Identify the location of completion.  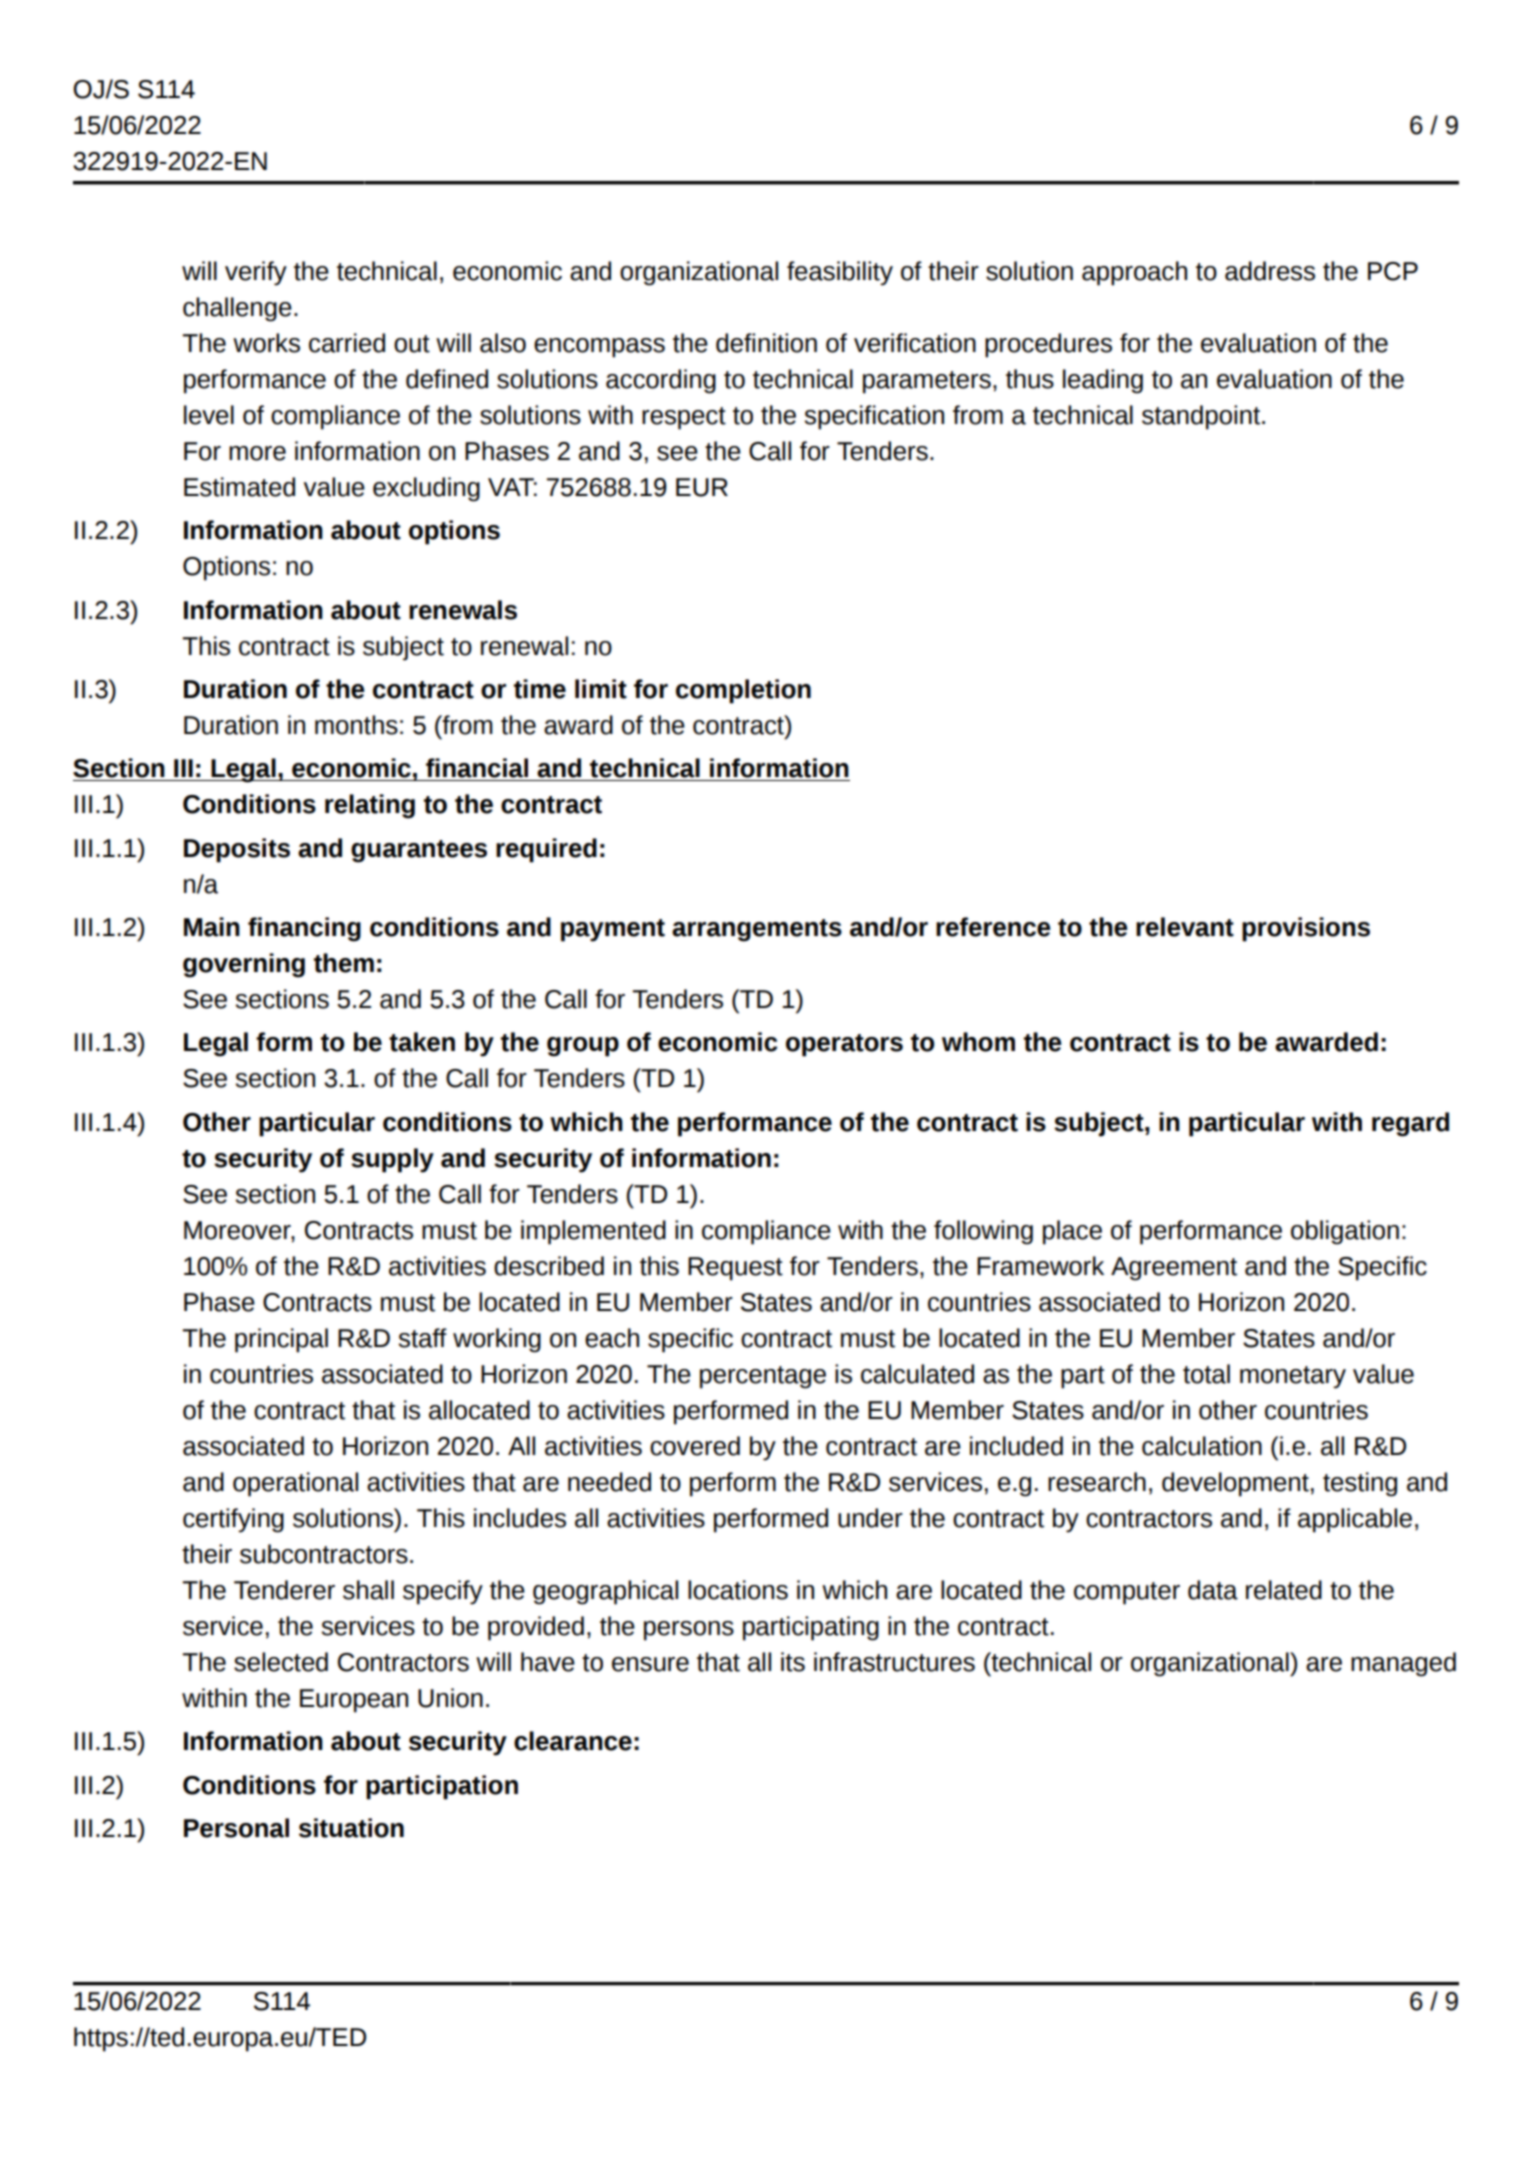
(743, 691).
